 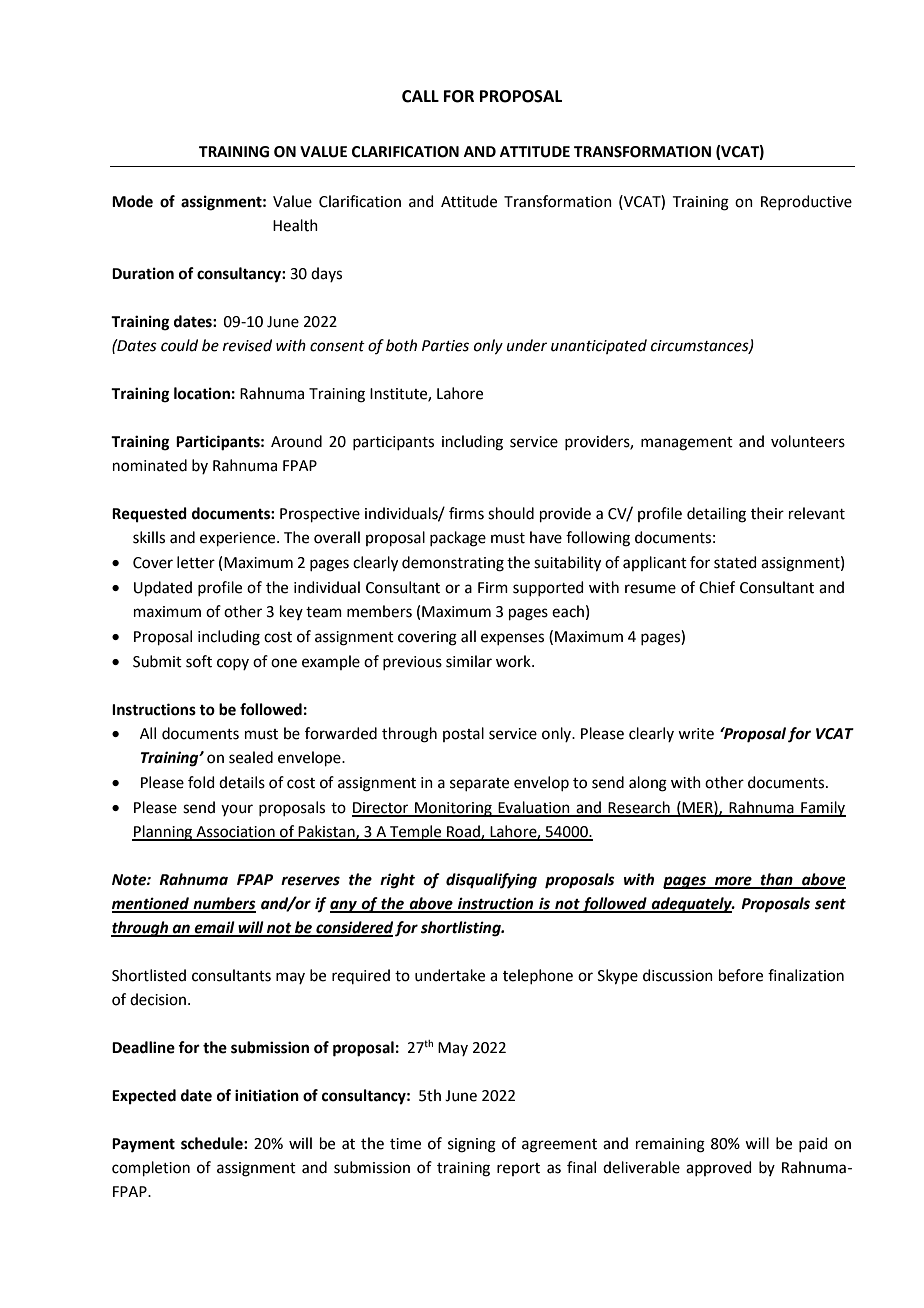 What do you see at coordinates (199, 661) in the document?
I see `soft` at bounding box center [199, 661].
